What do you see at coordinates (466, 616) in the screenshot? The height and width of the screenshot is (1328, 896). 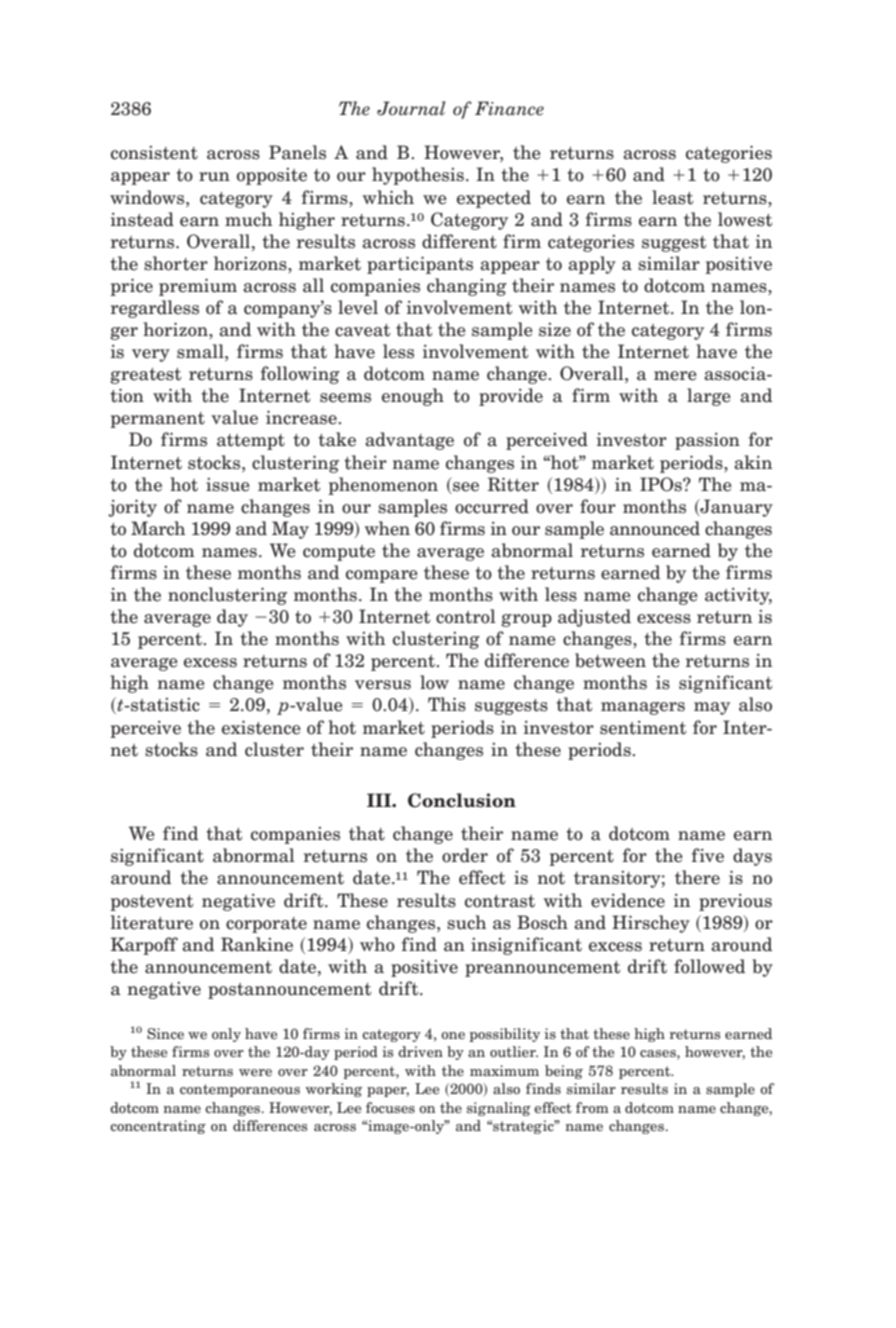 I see `control` at bounding box center [466, 616].
